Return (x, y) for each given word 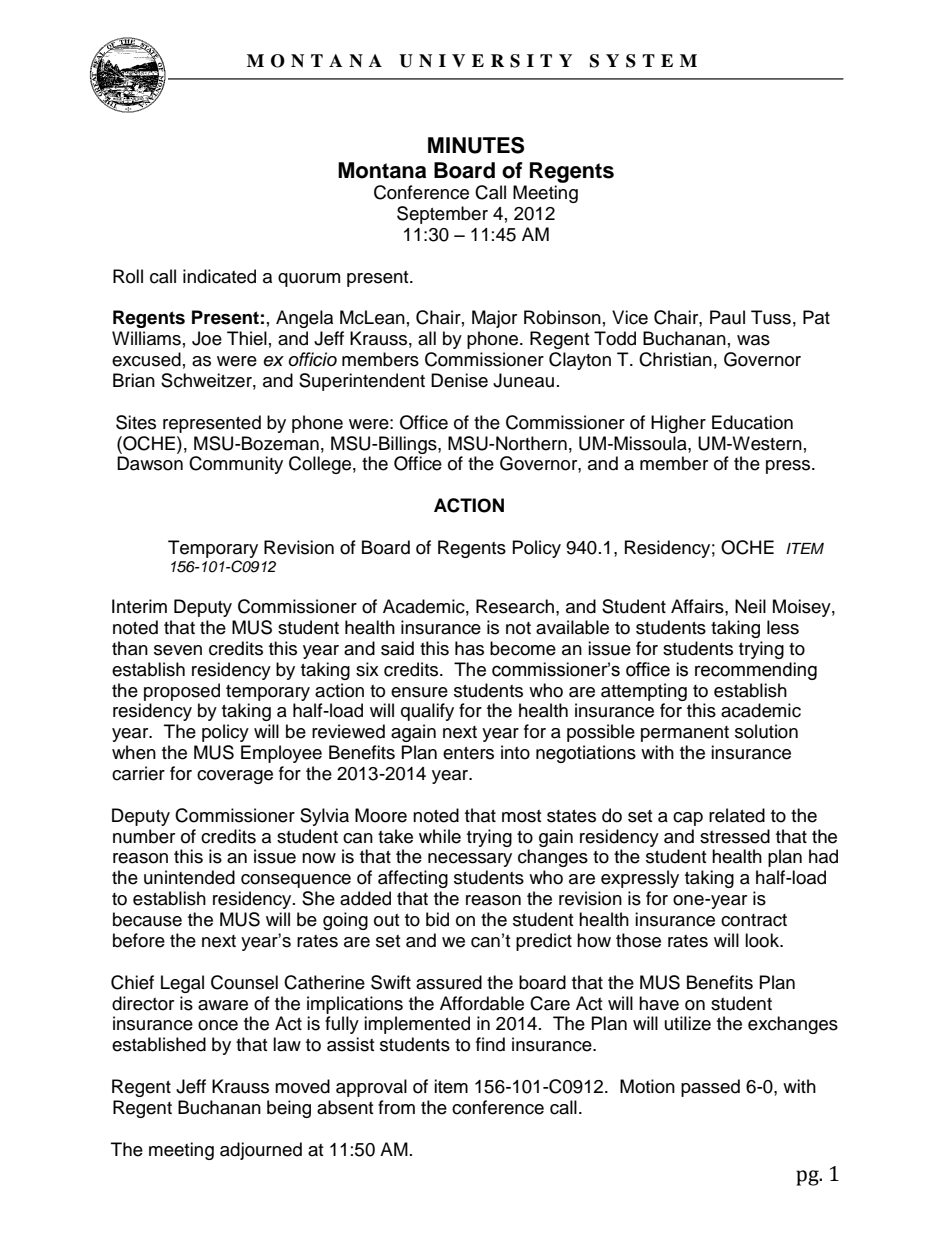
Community (236, 465)
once (218, 1025)
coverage (235, 777)
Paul (727, 317)
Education (752, 422)
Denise (459, 380)
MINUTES (476, 145)
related (737, 815)
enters (468, 753)
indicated (219, 276)
